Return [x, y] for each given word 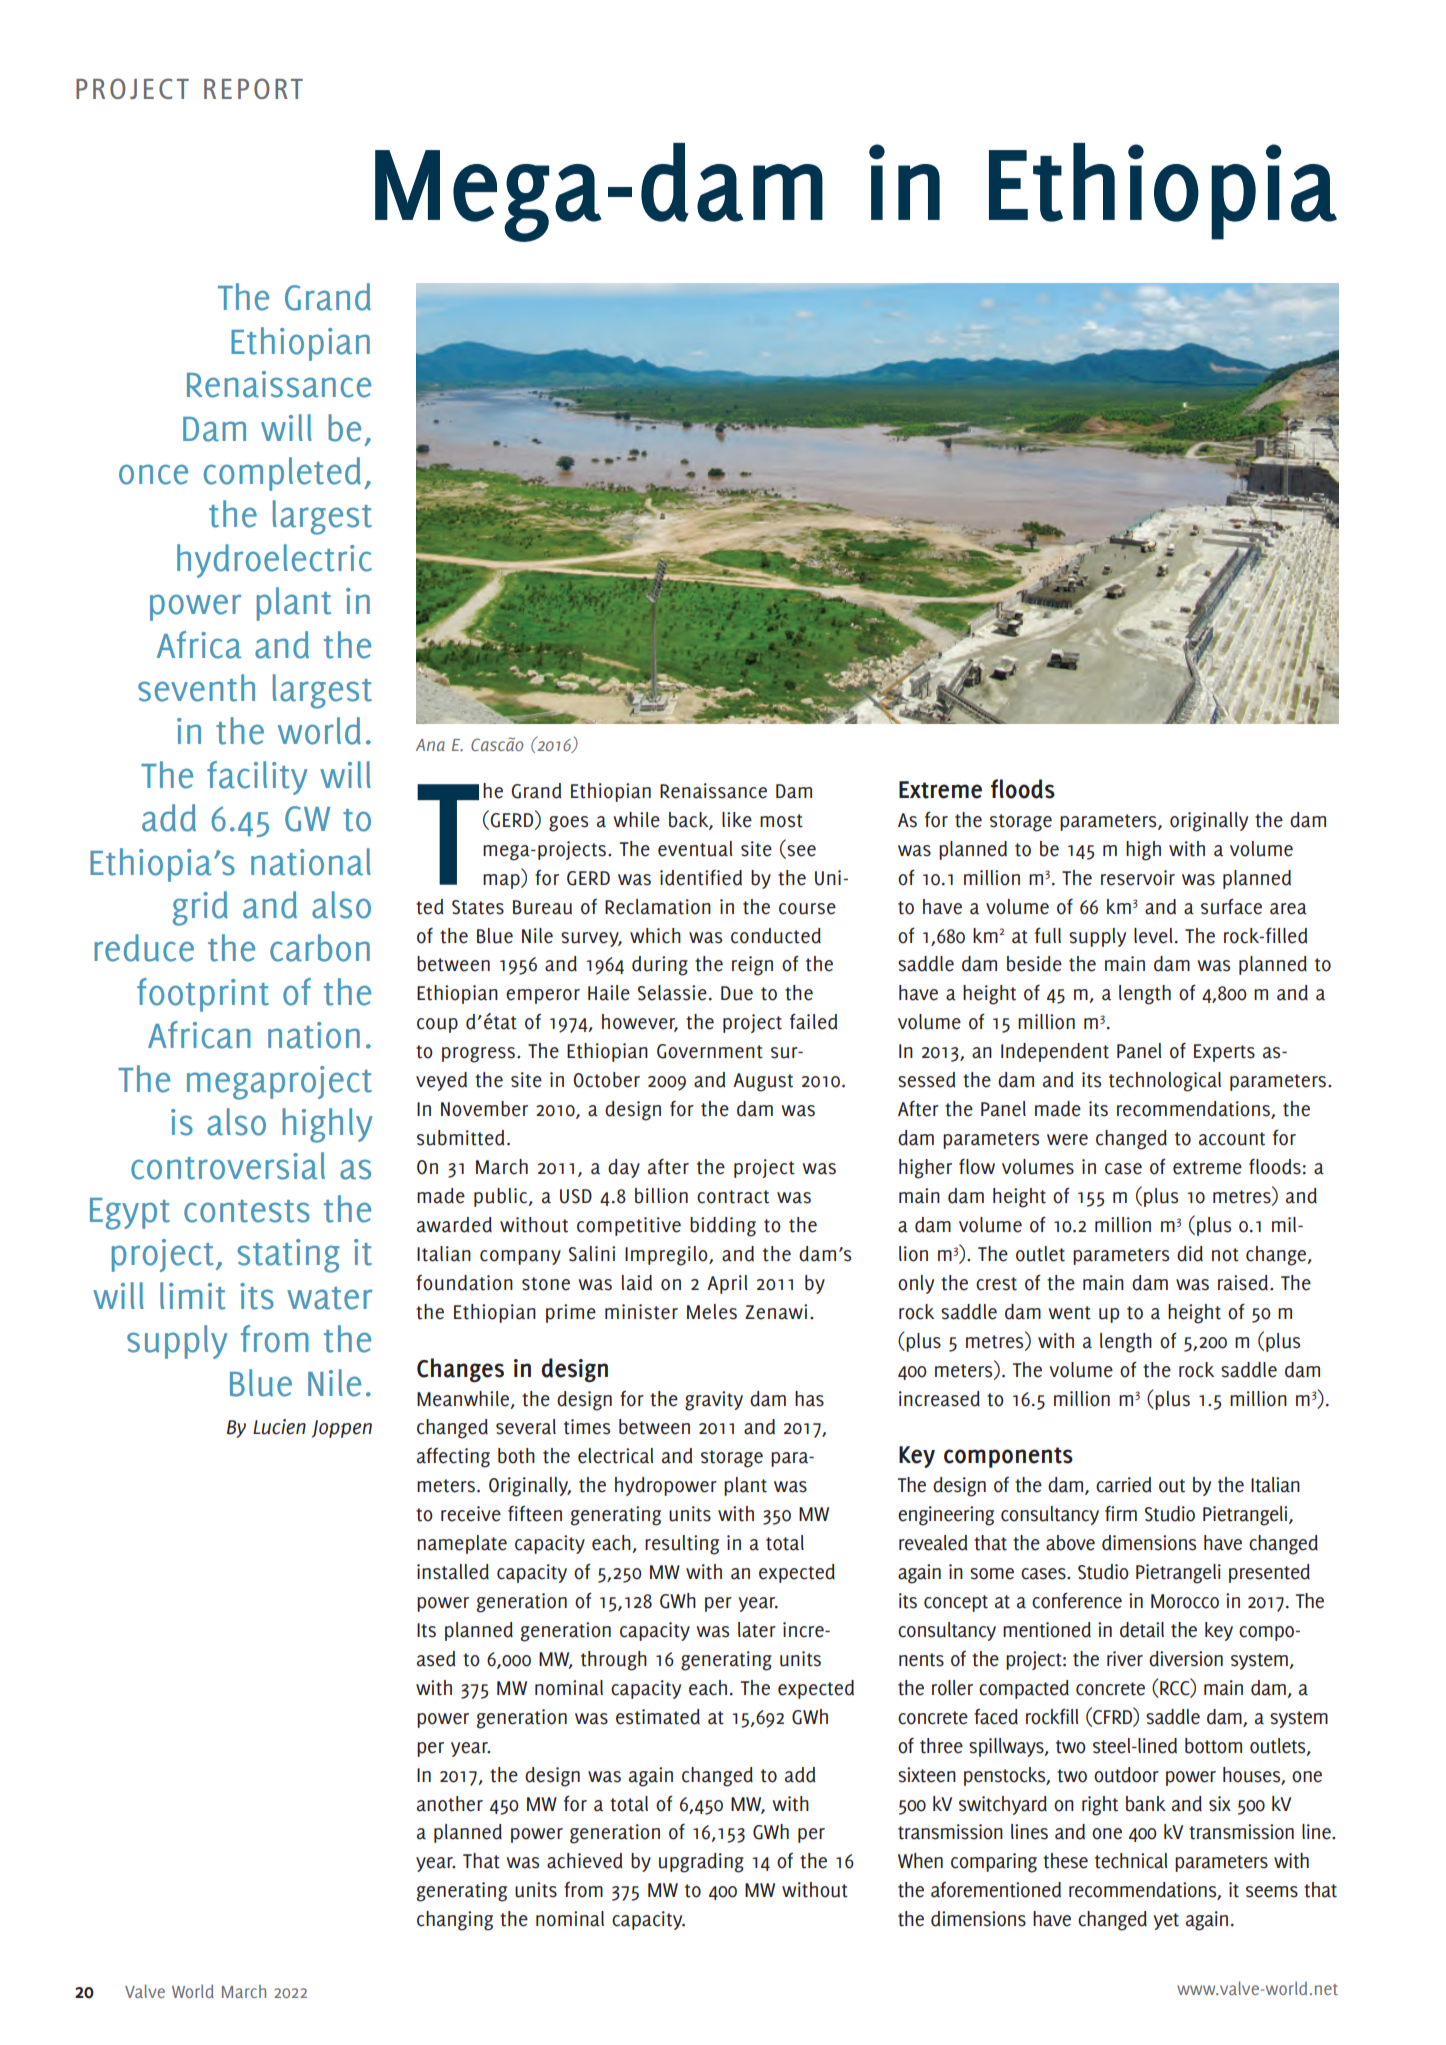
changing [455, 1921]
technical [1131, 1861]
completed [282, 474]
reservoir [1138, 878]
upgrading [701, 1863]
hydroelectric [274, 561]
